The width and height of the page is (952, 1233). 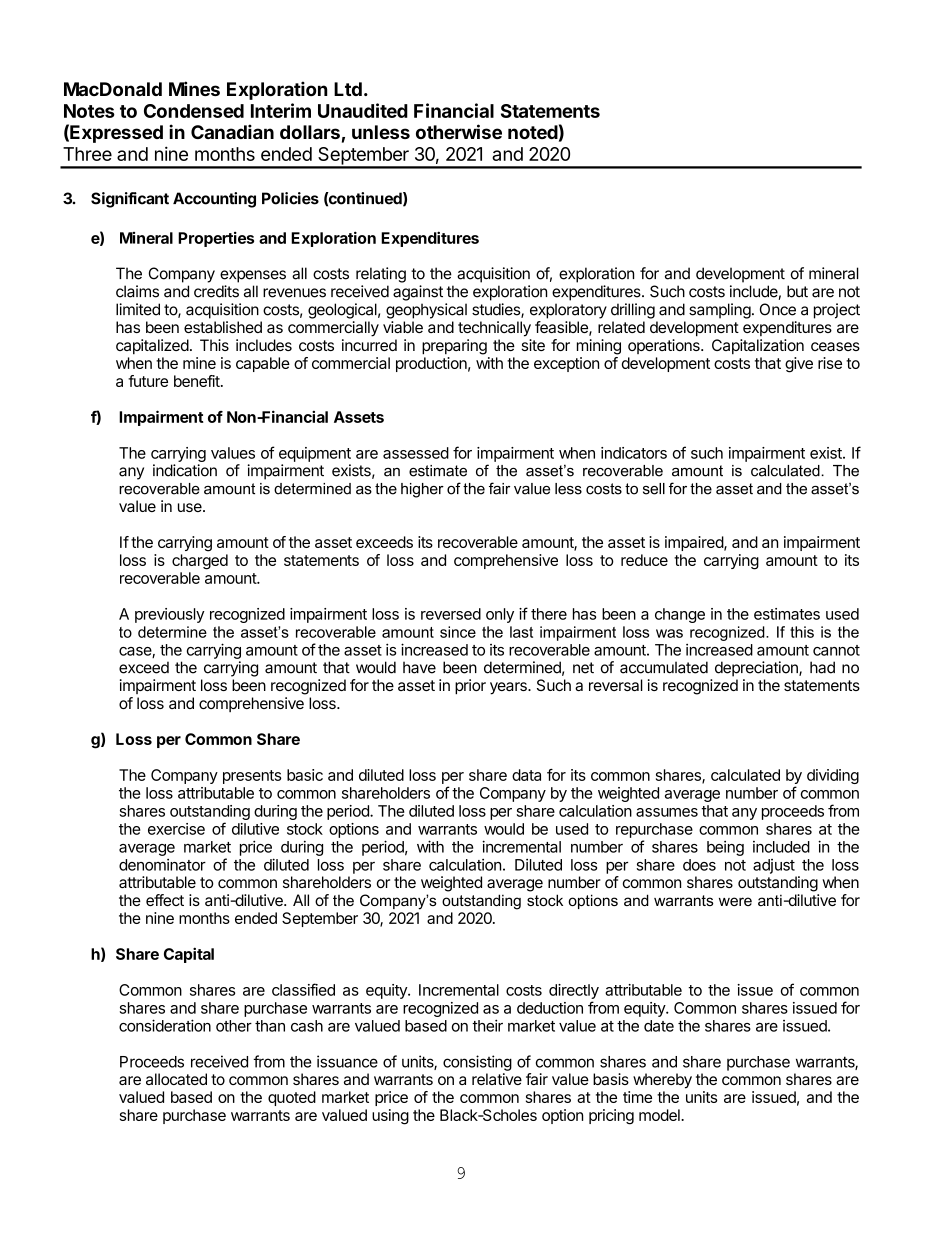 I want to click on Condensed, so click(x=194, y=111).
